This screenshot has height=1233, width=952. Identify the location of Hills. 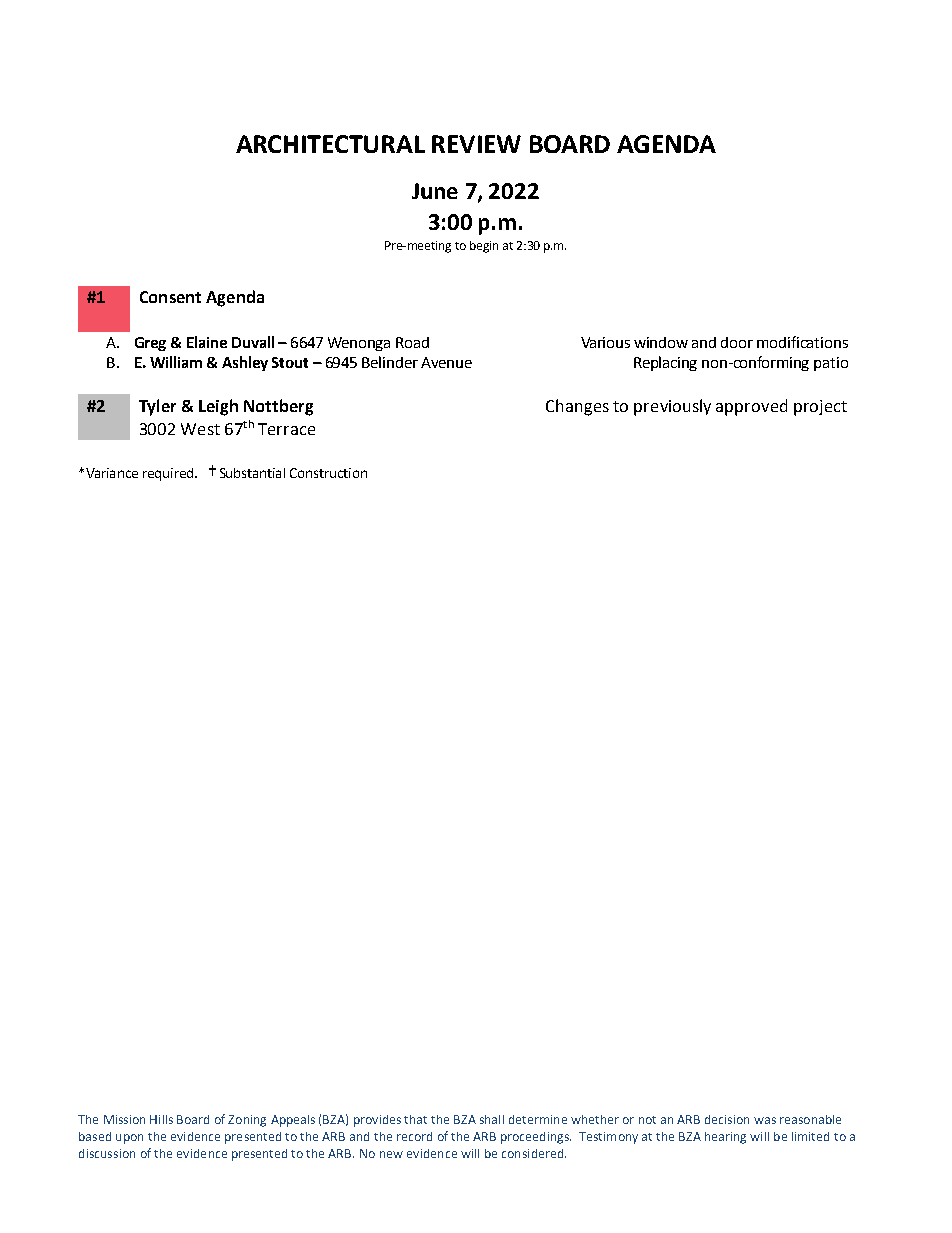
(161, 1119).
